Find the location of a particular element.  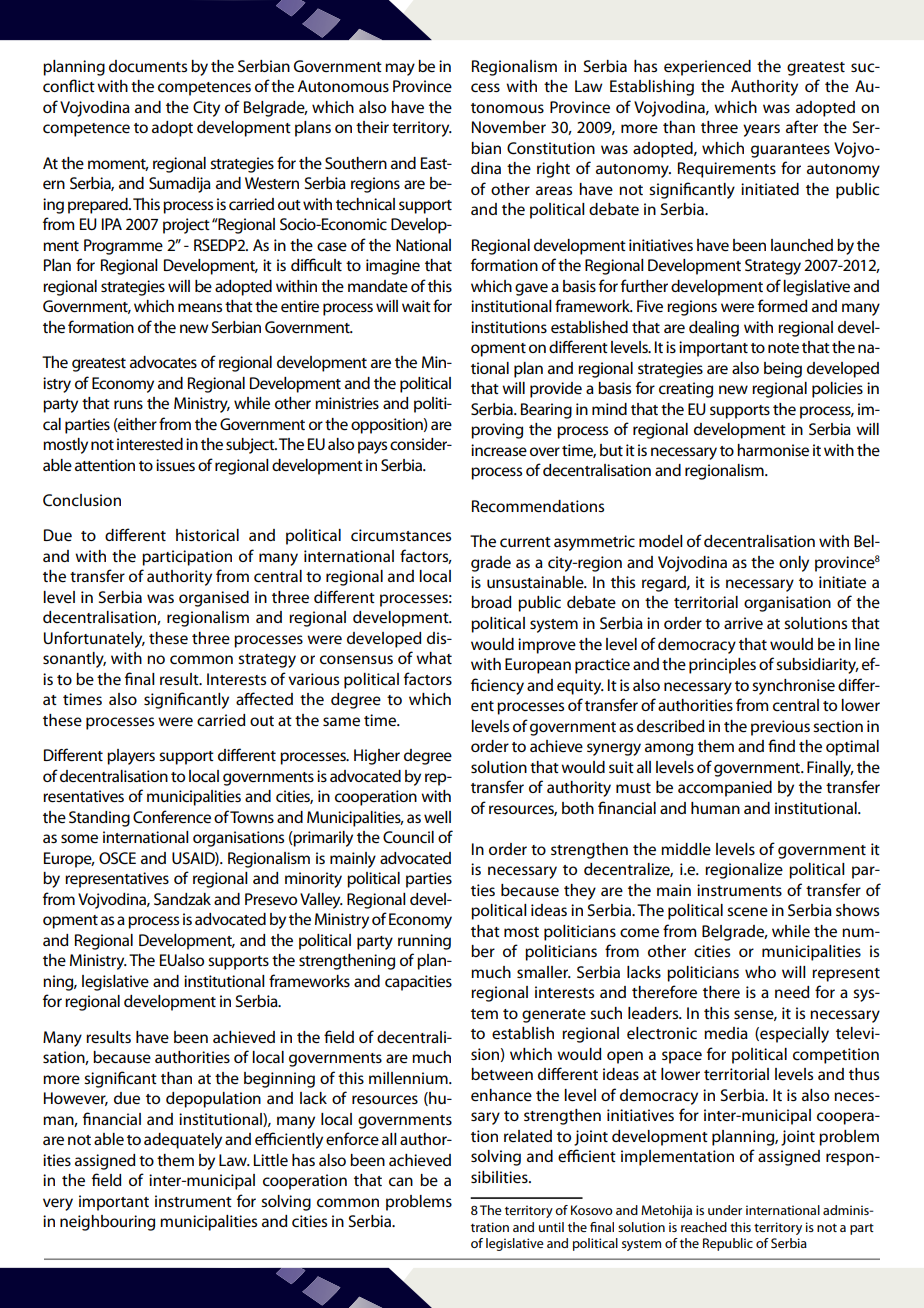

advocates is located at coordinates (163, 362).
